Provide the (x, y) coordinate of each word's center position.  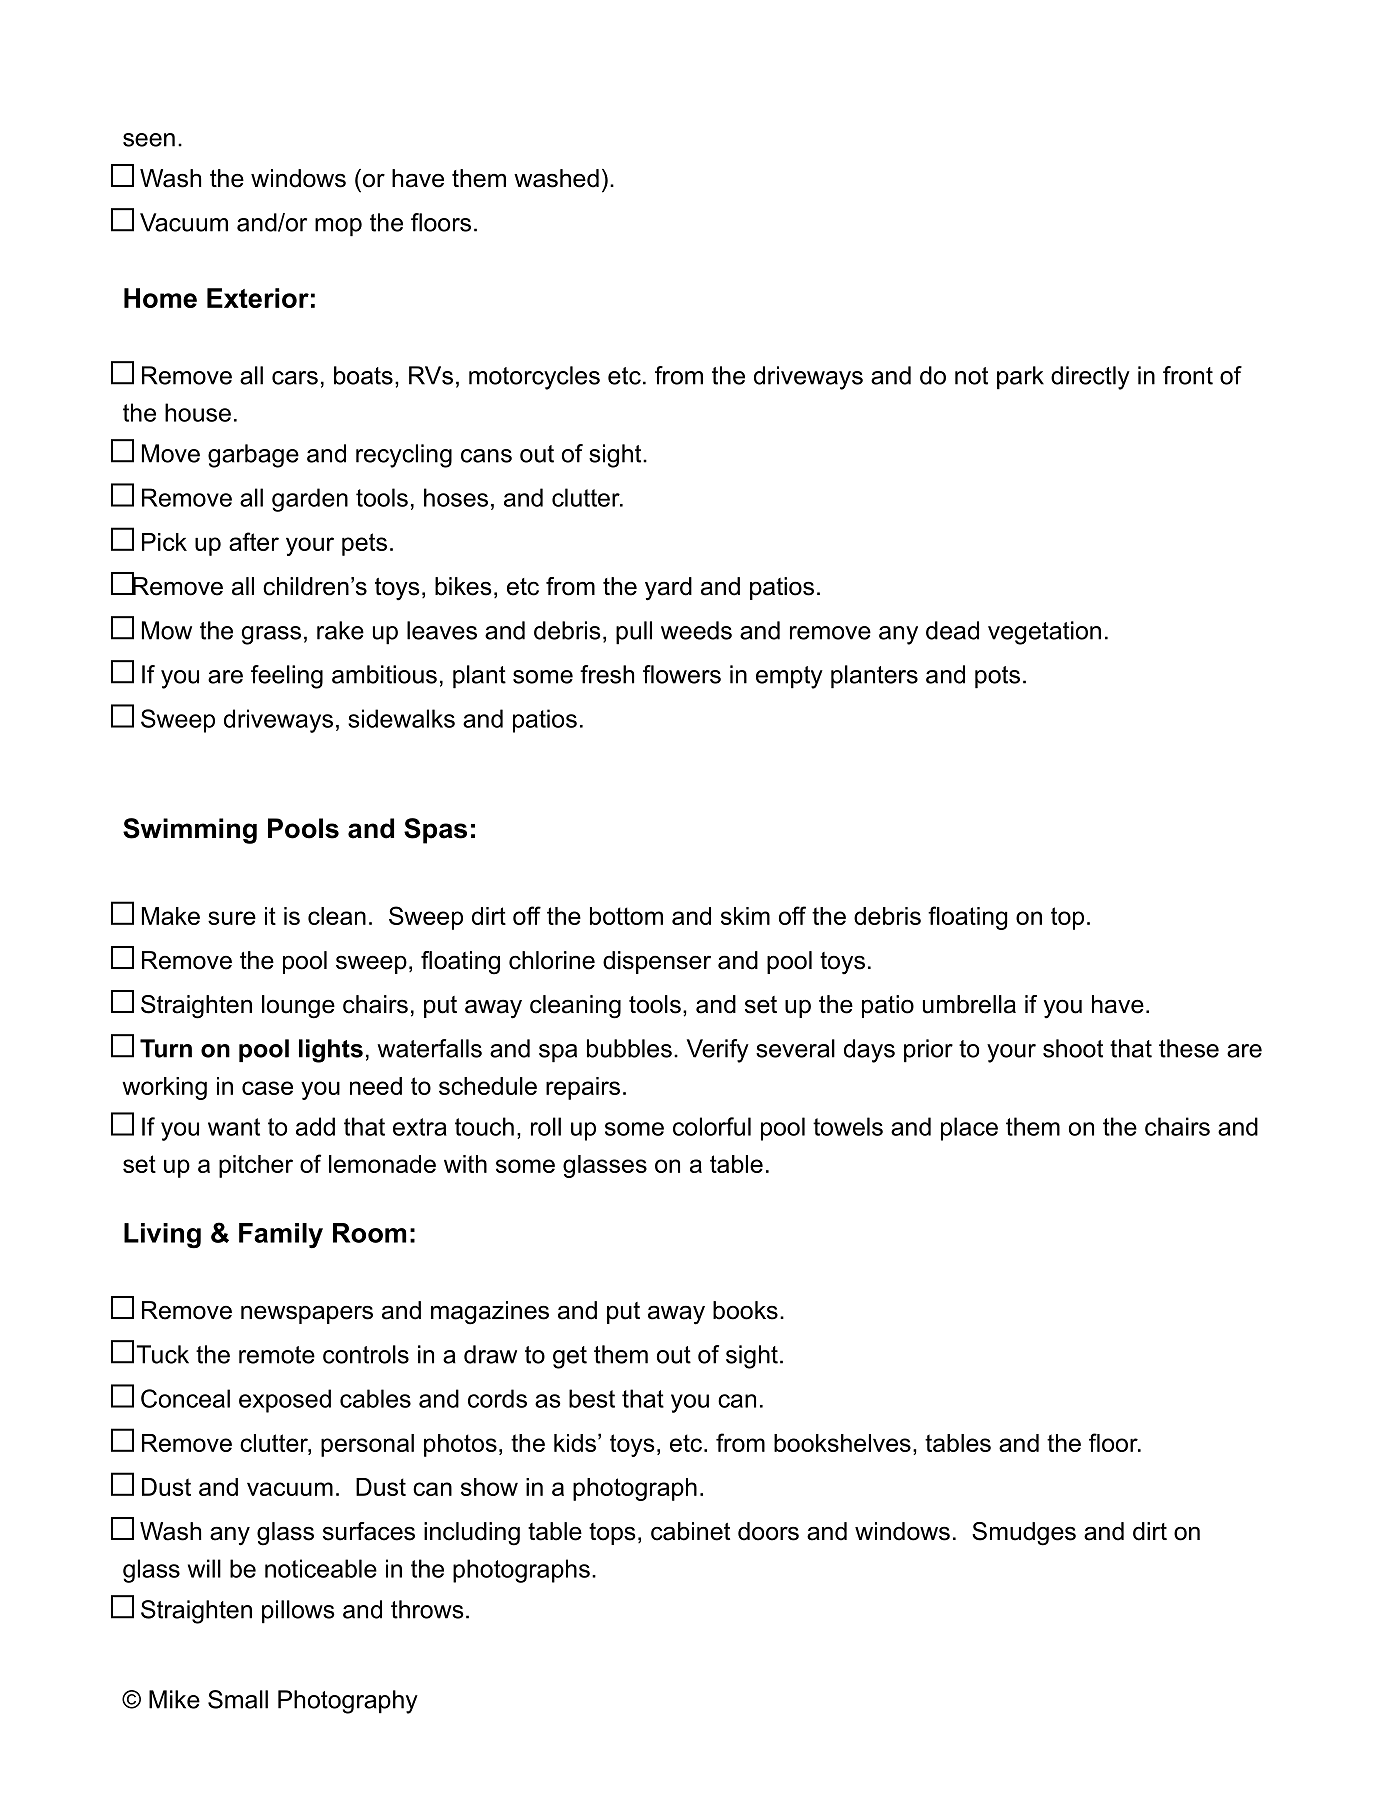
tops (612, 1534)
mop (338, 227)
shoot (1073, 1048)
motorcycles (534, 378)
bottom (626, 916)
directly (1090, 378)
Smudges (1024, 1534)
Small (238, 1699)
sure (232, 918)
